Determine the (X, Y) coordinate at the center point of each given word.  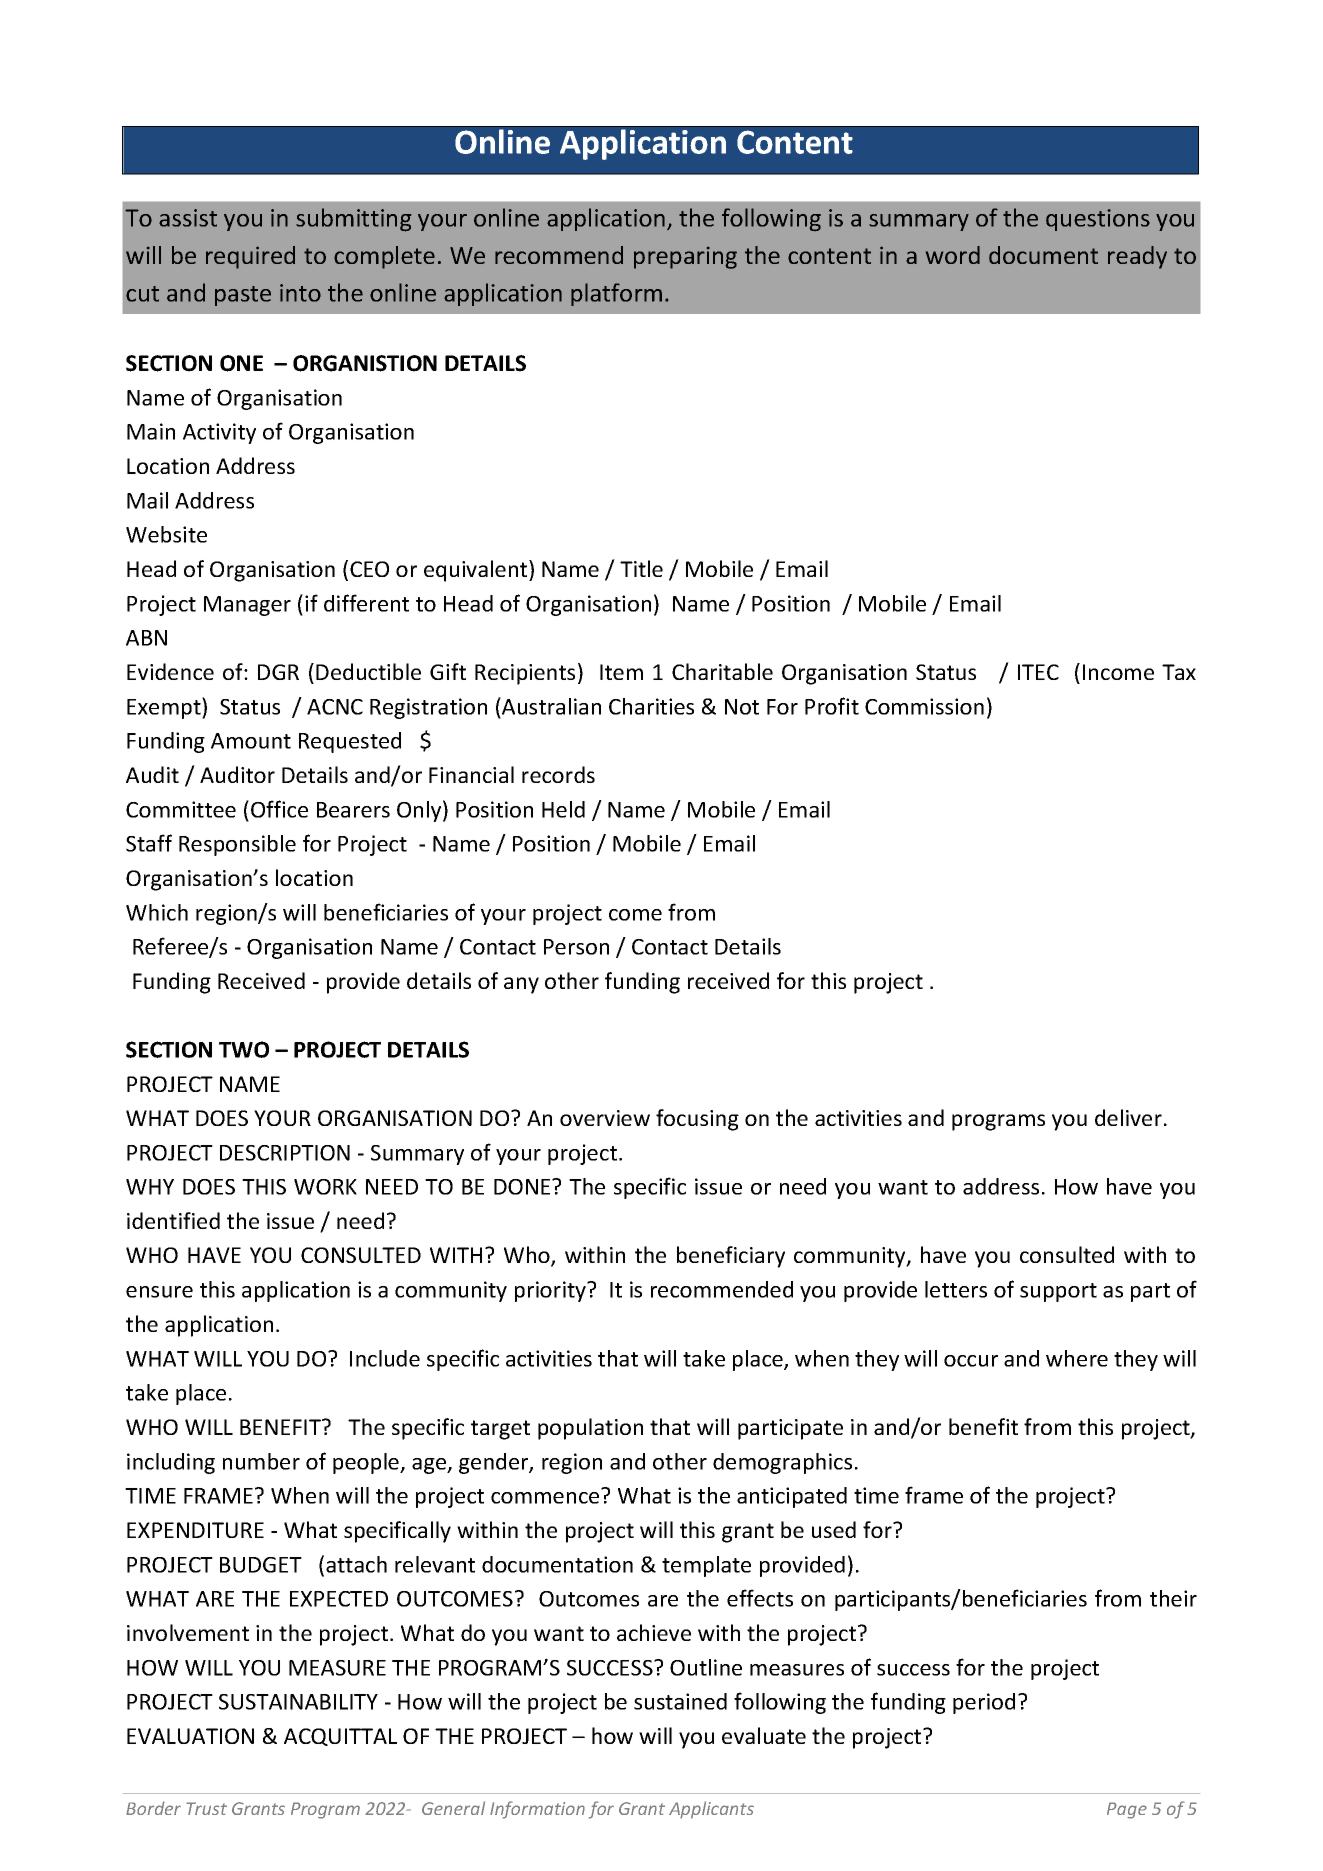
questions (1098, 220)
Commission (924, 706)
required (250, 257)
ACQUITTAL (340, 1737)
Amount (251, 741)
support (1058, 1292)
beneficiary (731, 1257)
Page (1127, 1810)
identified (173, 1220)
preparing (685, 258)
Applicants (711, 1810)
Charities (651, 706)
